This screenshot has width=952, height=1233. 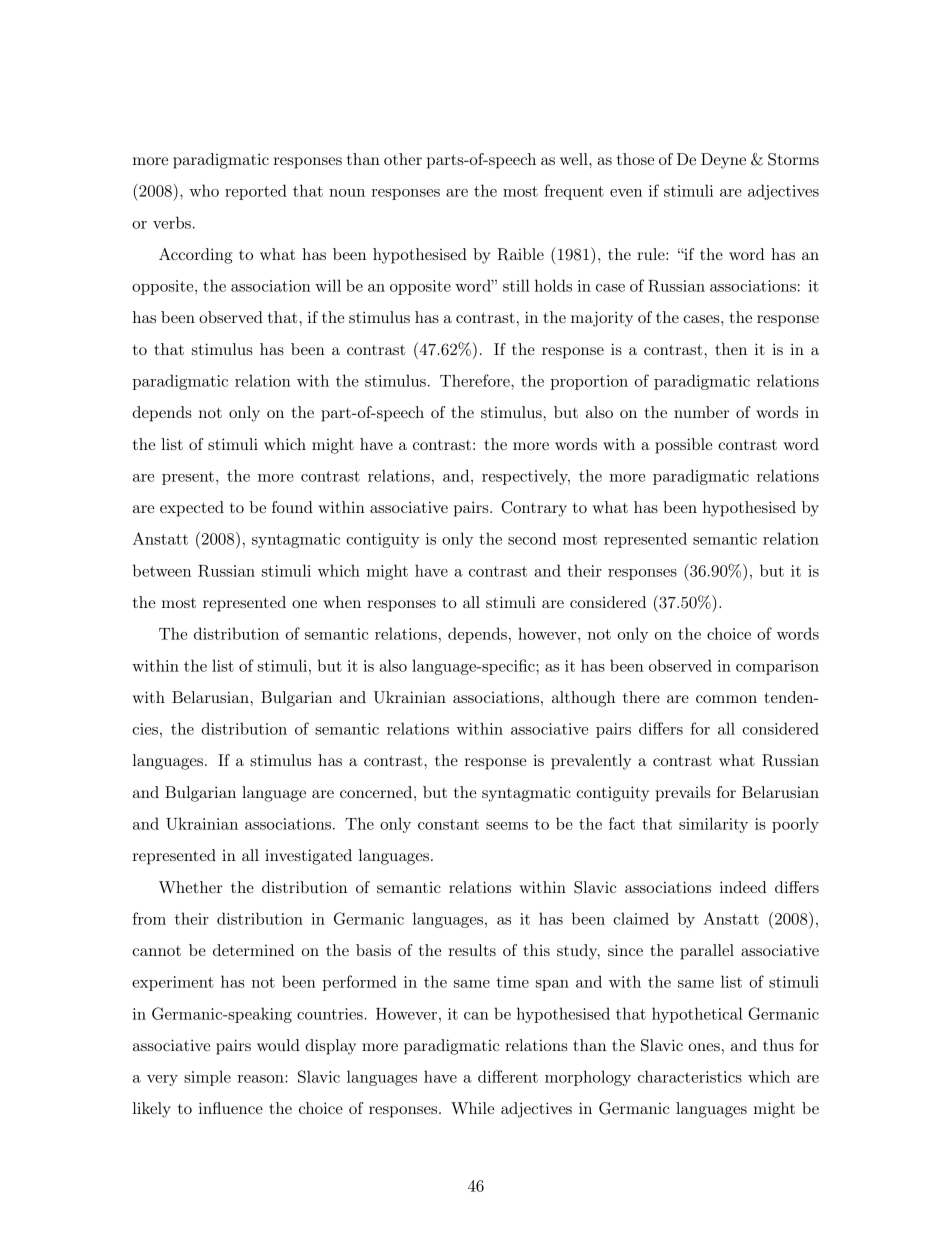 I want to click on simple, so click(x=207, y=1078).
